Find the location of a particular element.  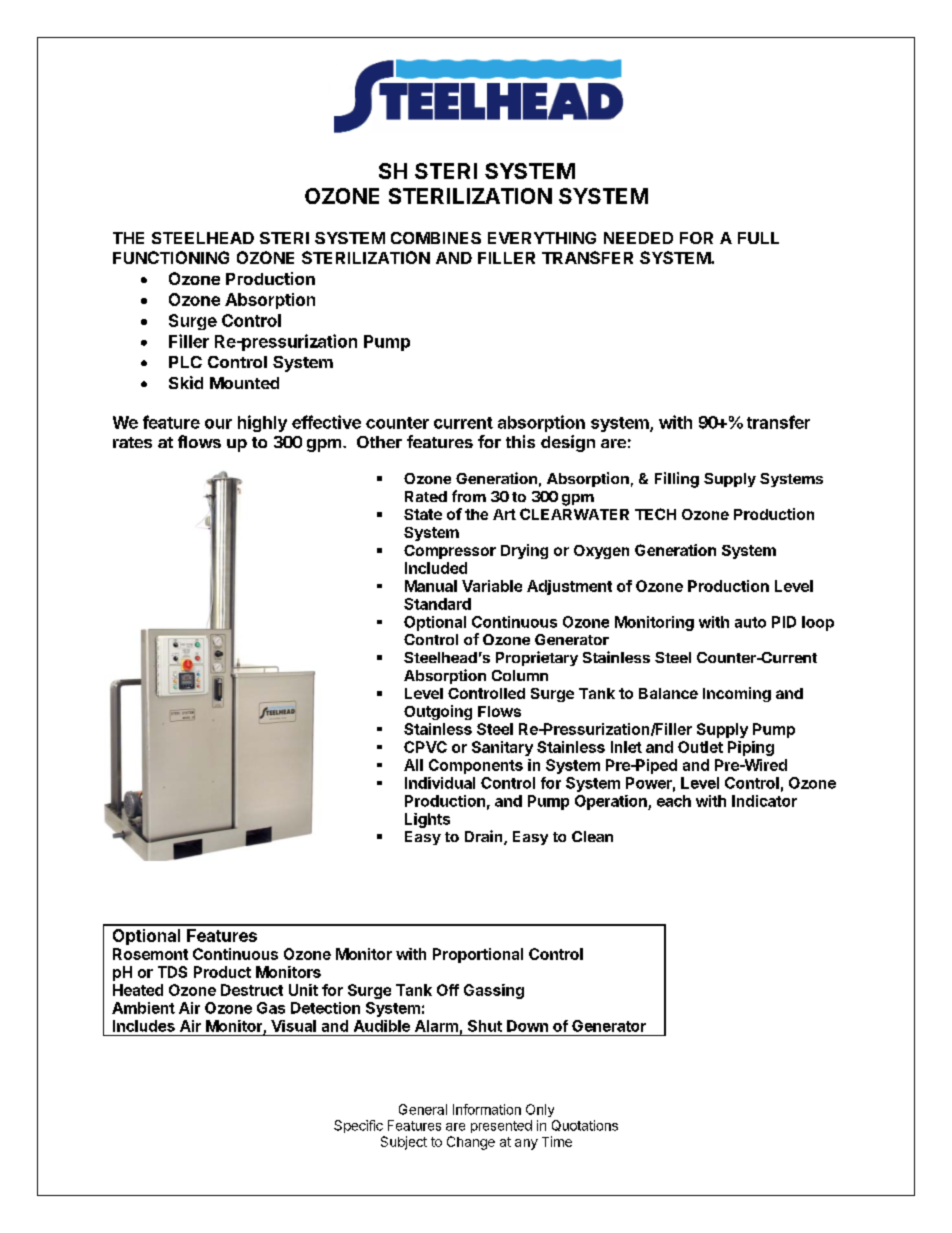

FUNCTIONING is located at coordinates (171, 257).
